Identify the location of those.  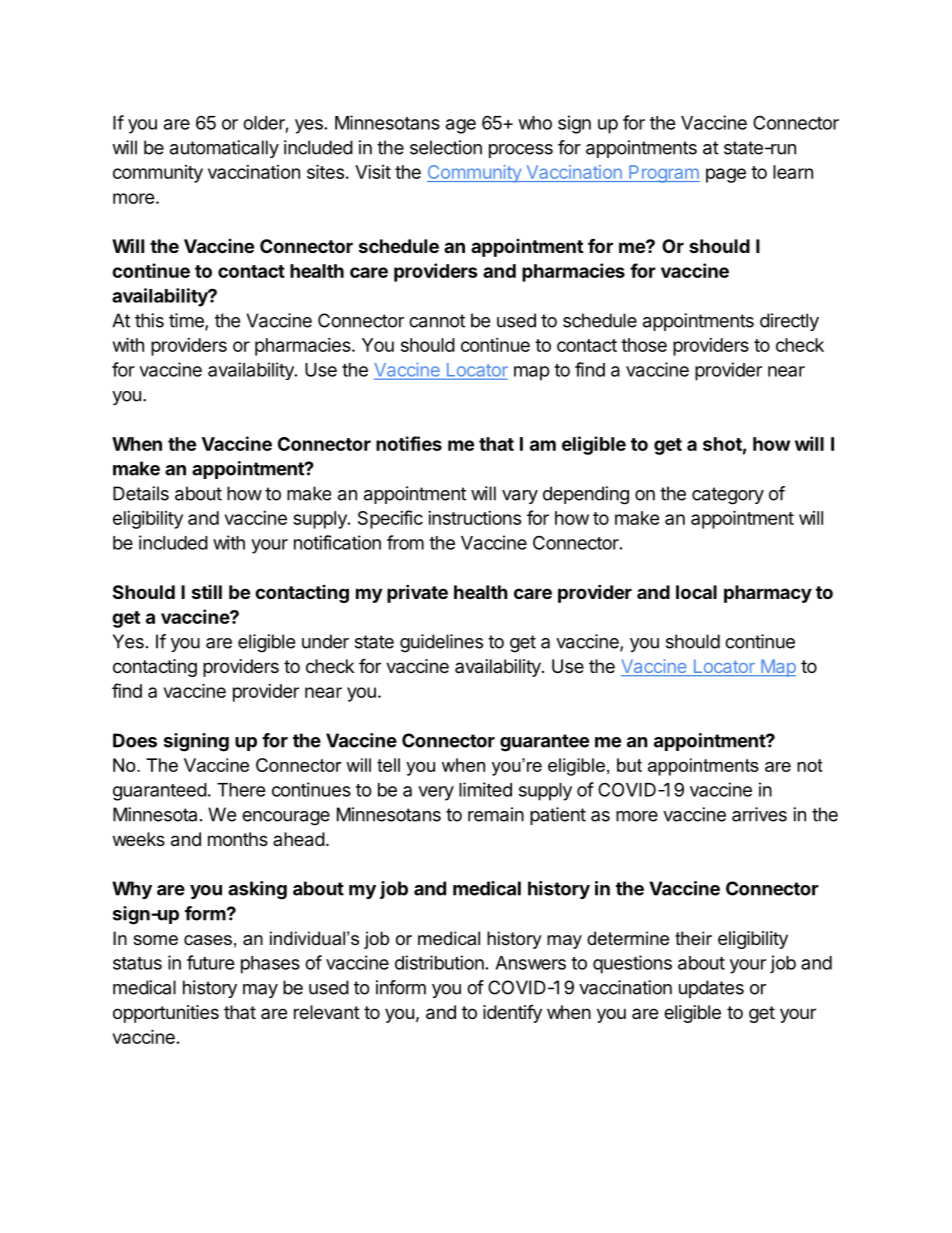
(644, 345).
